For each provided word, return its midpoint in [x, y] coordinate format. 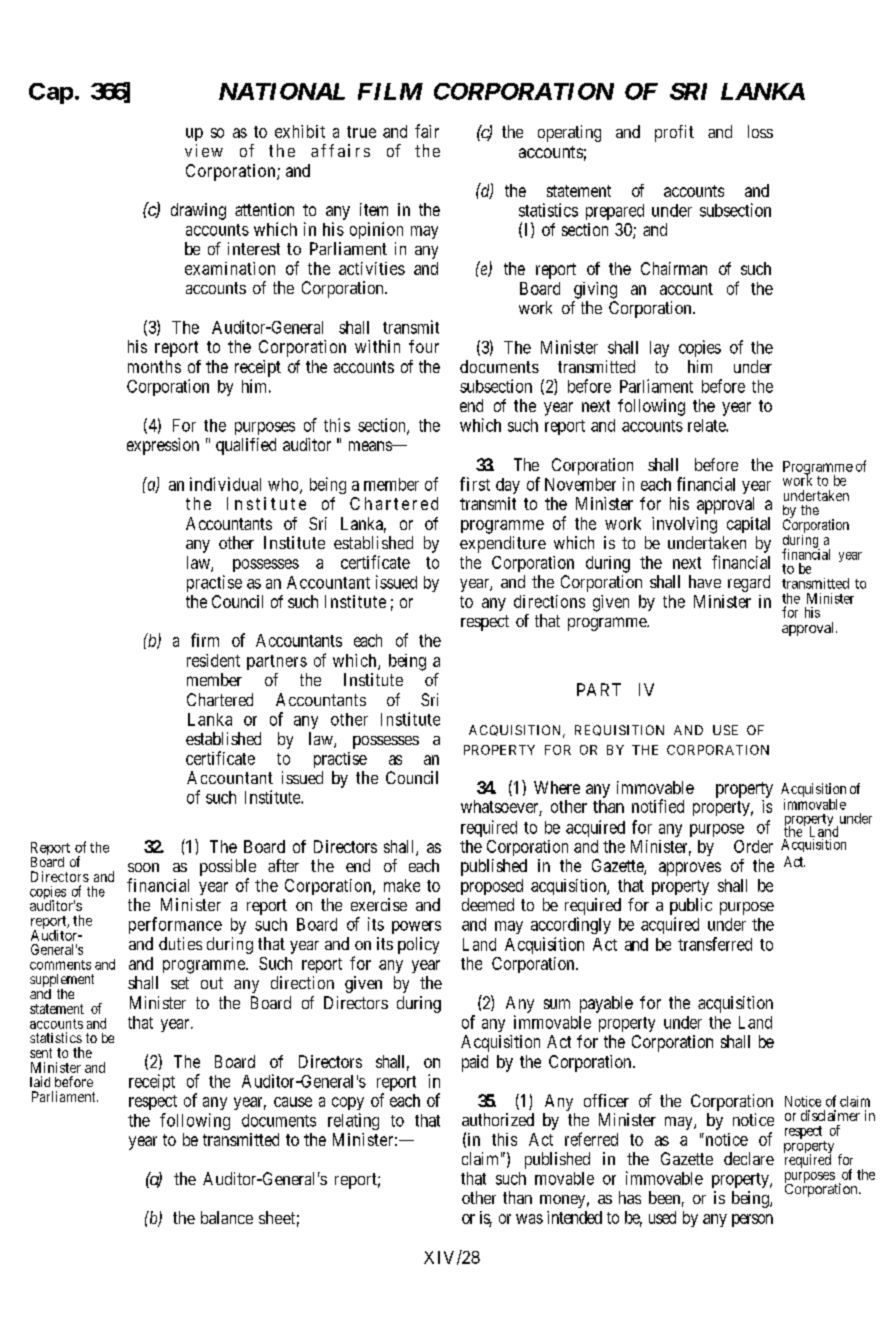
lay [659, 349]
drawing [198, 211]
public [691, 906]
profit [674, 133]
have [705, 581]
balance [227, 1217]
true [361, 132]
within [377, 346]
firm [205, 640]
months [154, 366]
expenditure [503, 544]
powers [416, 927]
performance [175, 925]
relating [353, 1121]
